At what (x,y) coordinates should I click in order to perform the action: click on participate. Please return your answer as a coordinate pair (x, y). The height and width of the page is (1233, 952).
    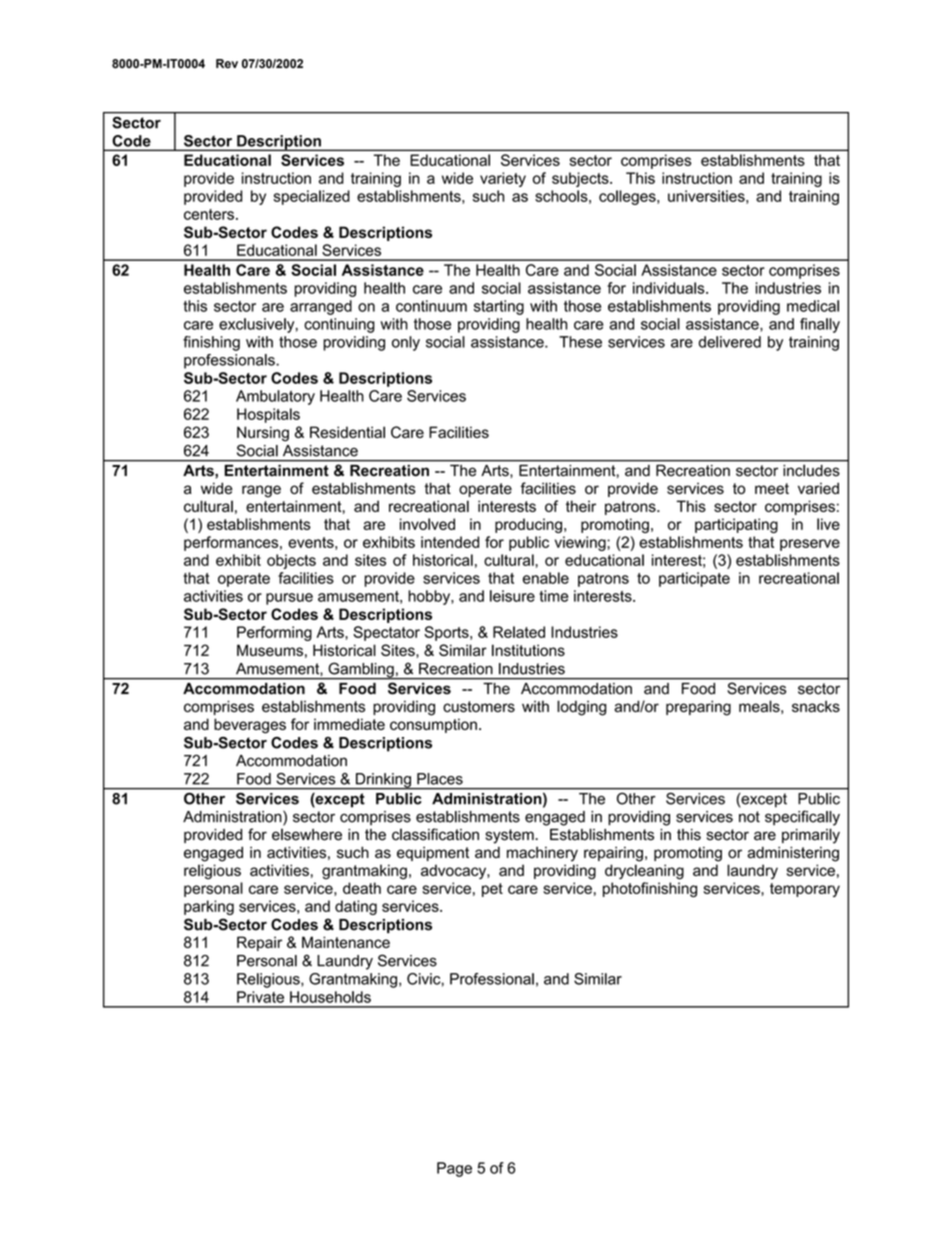
    Looking at the image, I should click on (694, 579).
